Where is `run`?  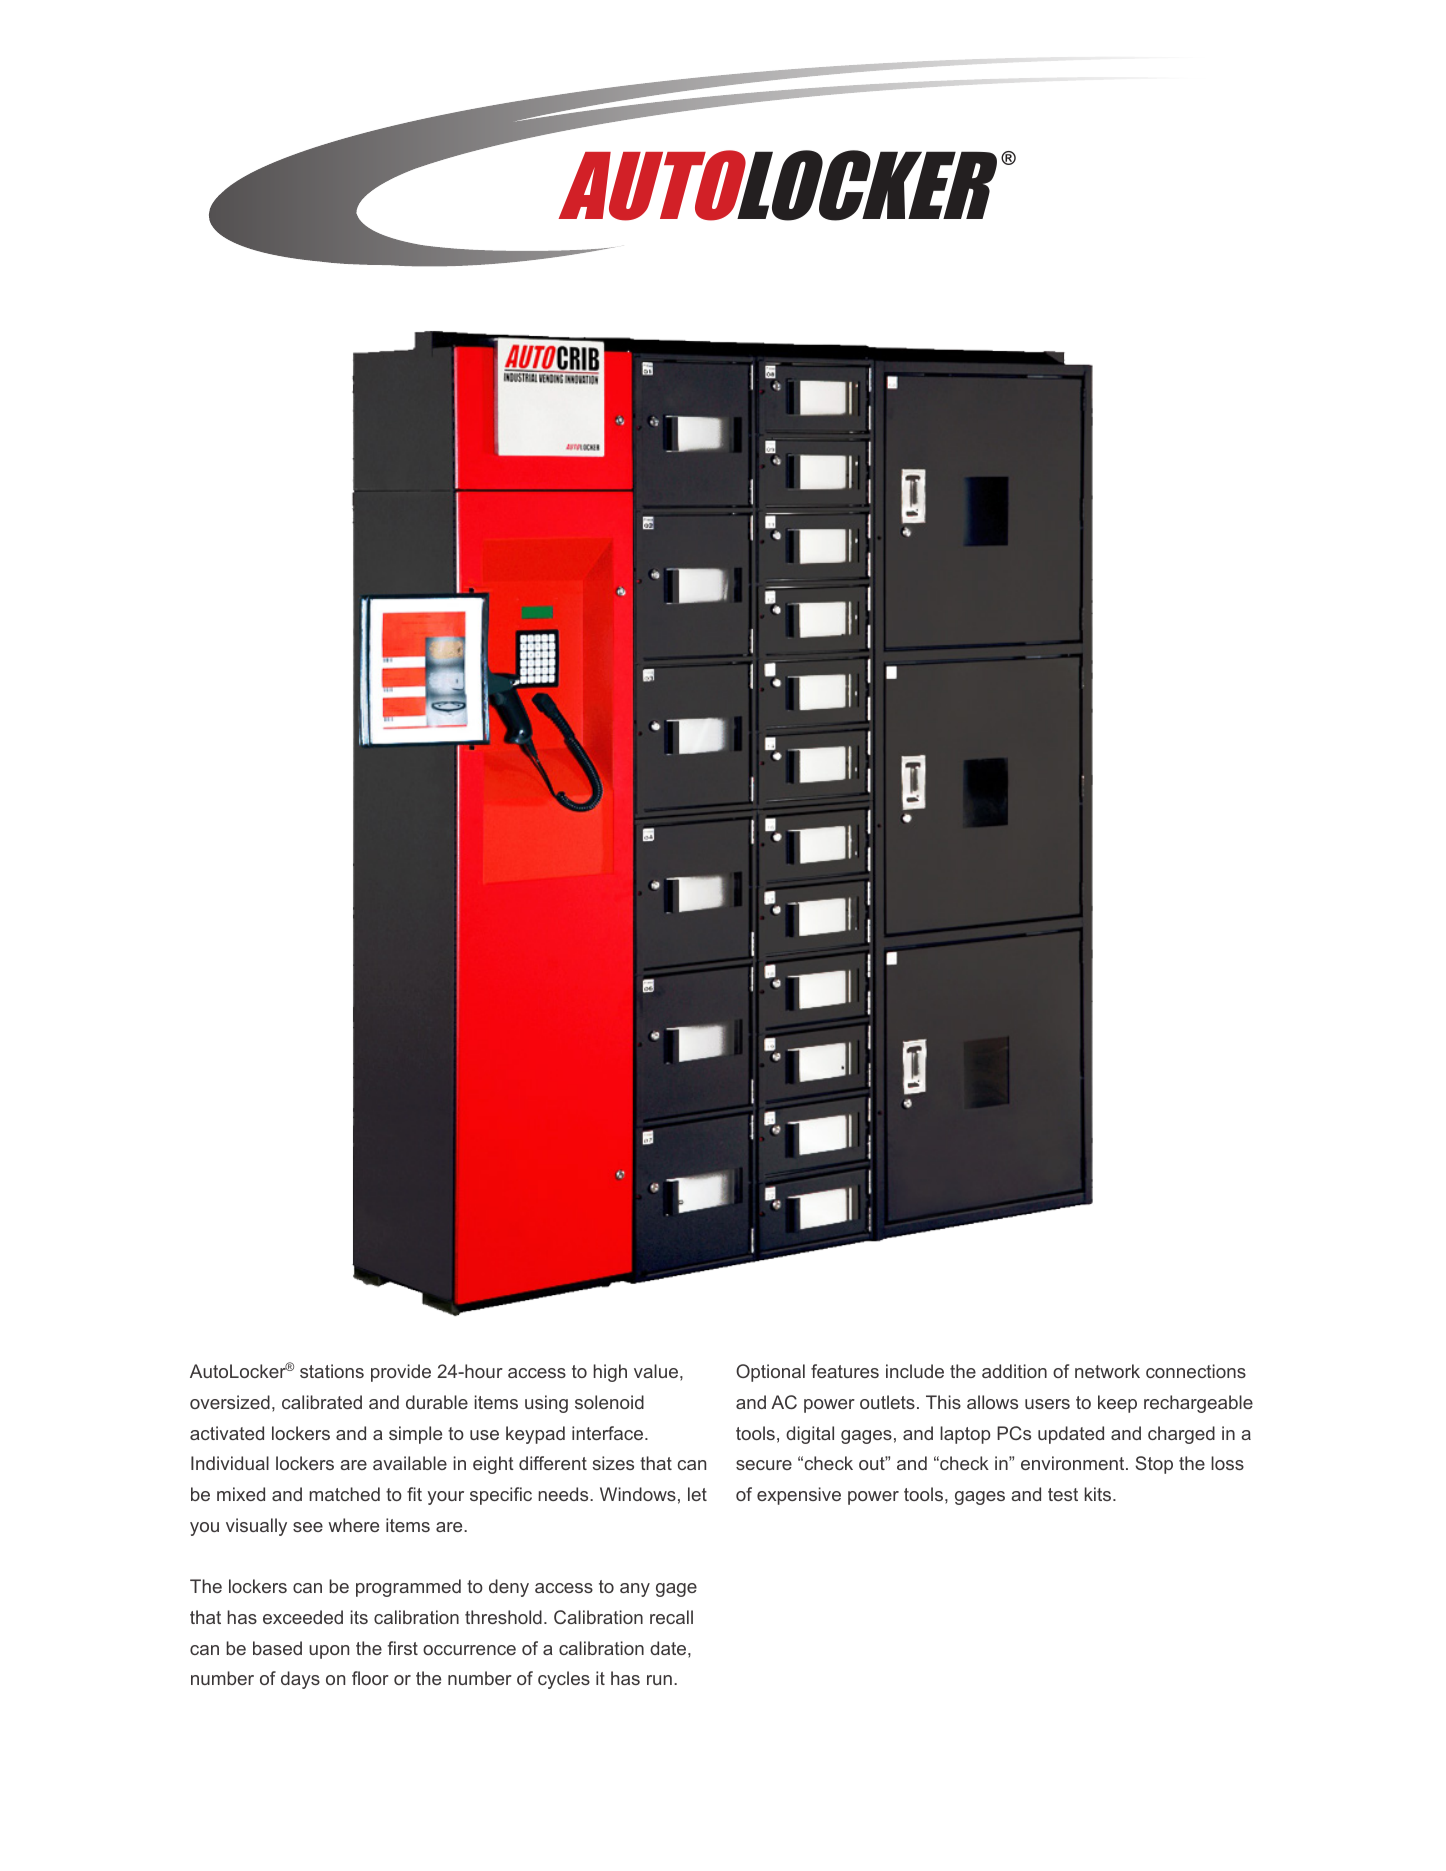 run is located at coordinates (659, 1680).
